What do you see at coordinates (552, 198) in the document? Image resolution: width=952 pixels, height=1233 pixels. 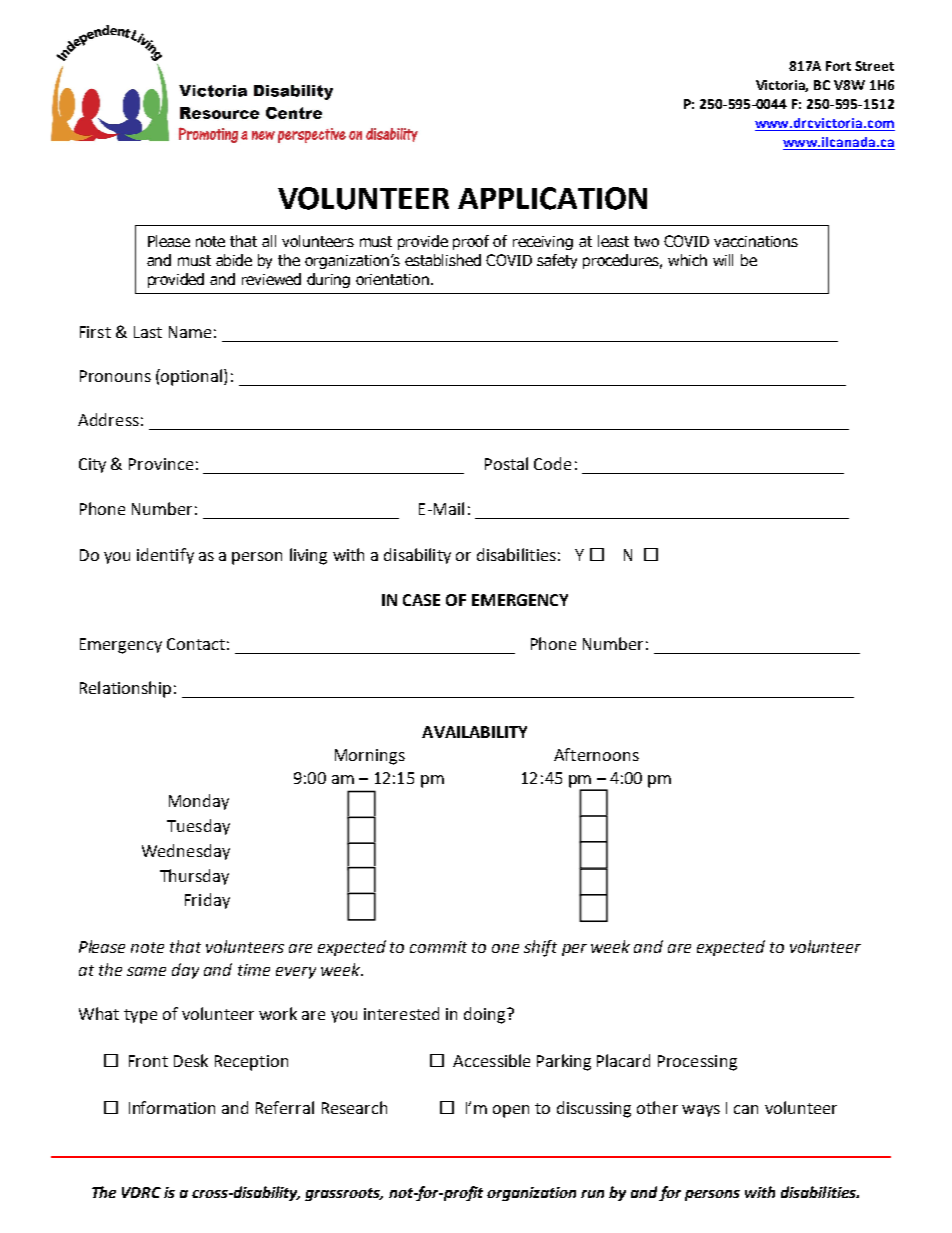 I see `APPLICATION` at bounding box center [552, 198].
